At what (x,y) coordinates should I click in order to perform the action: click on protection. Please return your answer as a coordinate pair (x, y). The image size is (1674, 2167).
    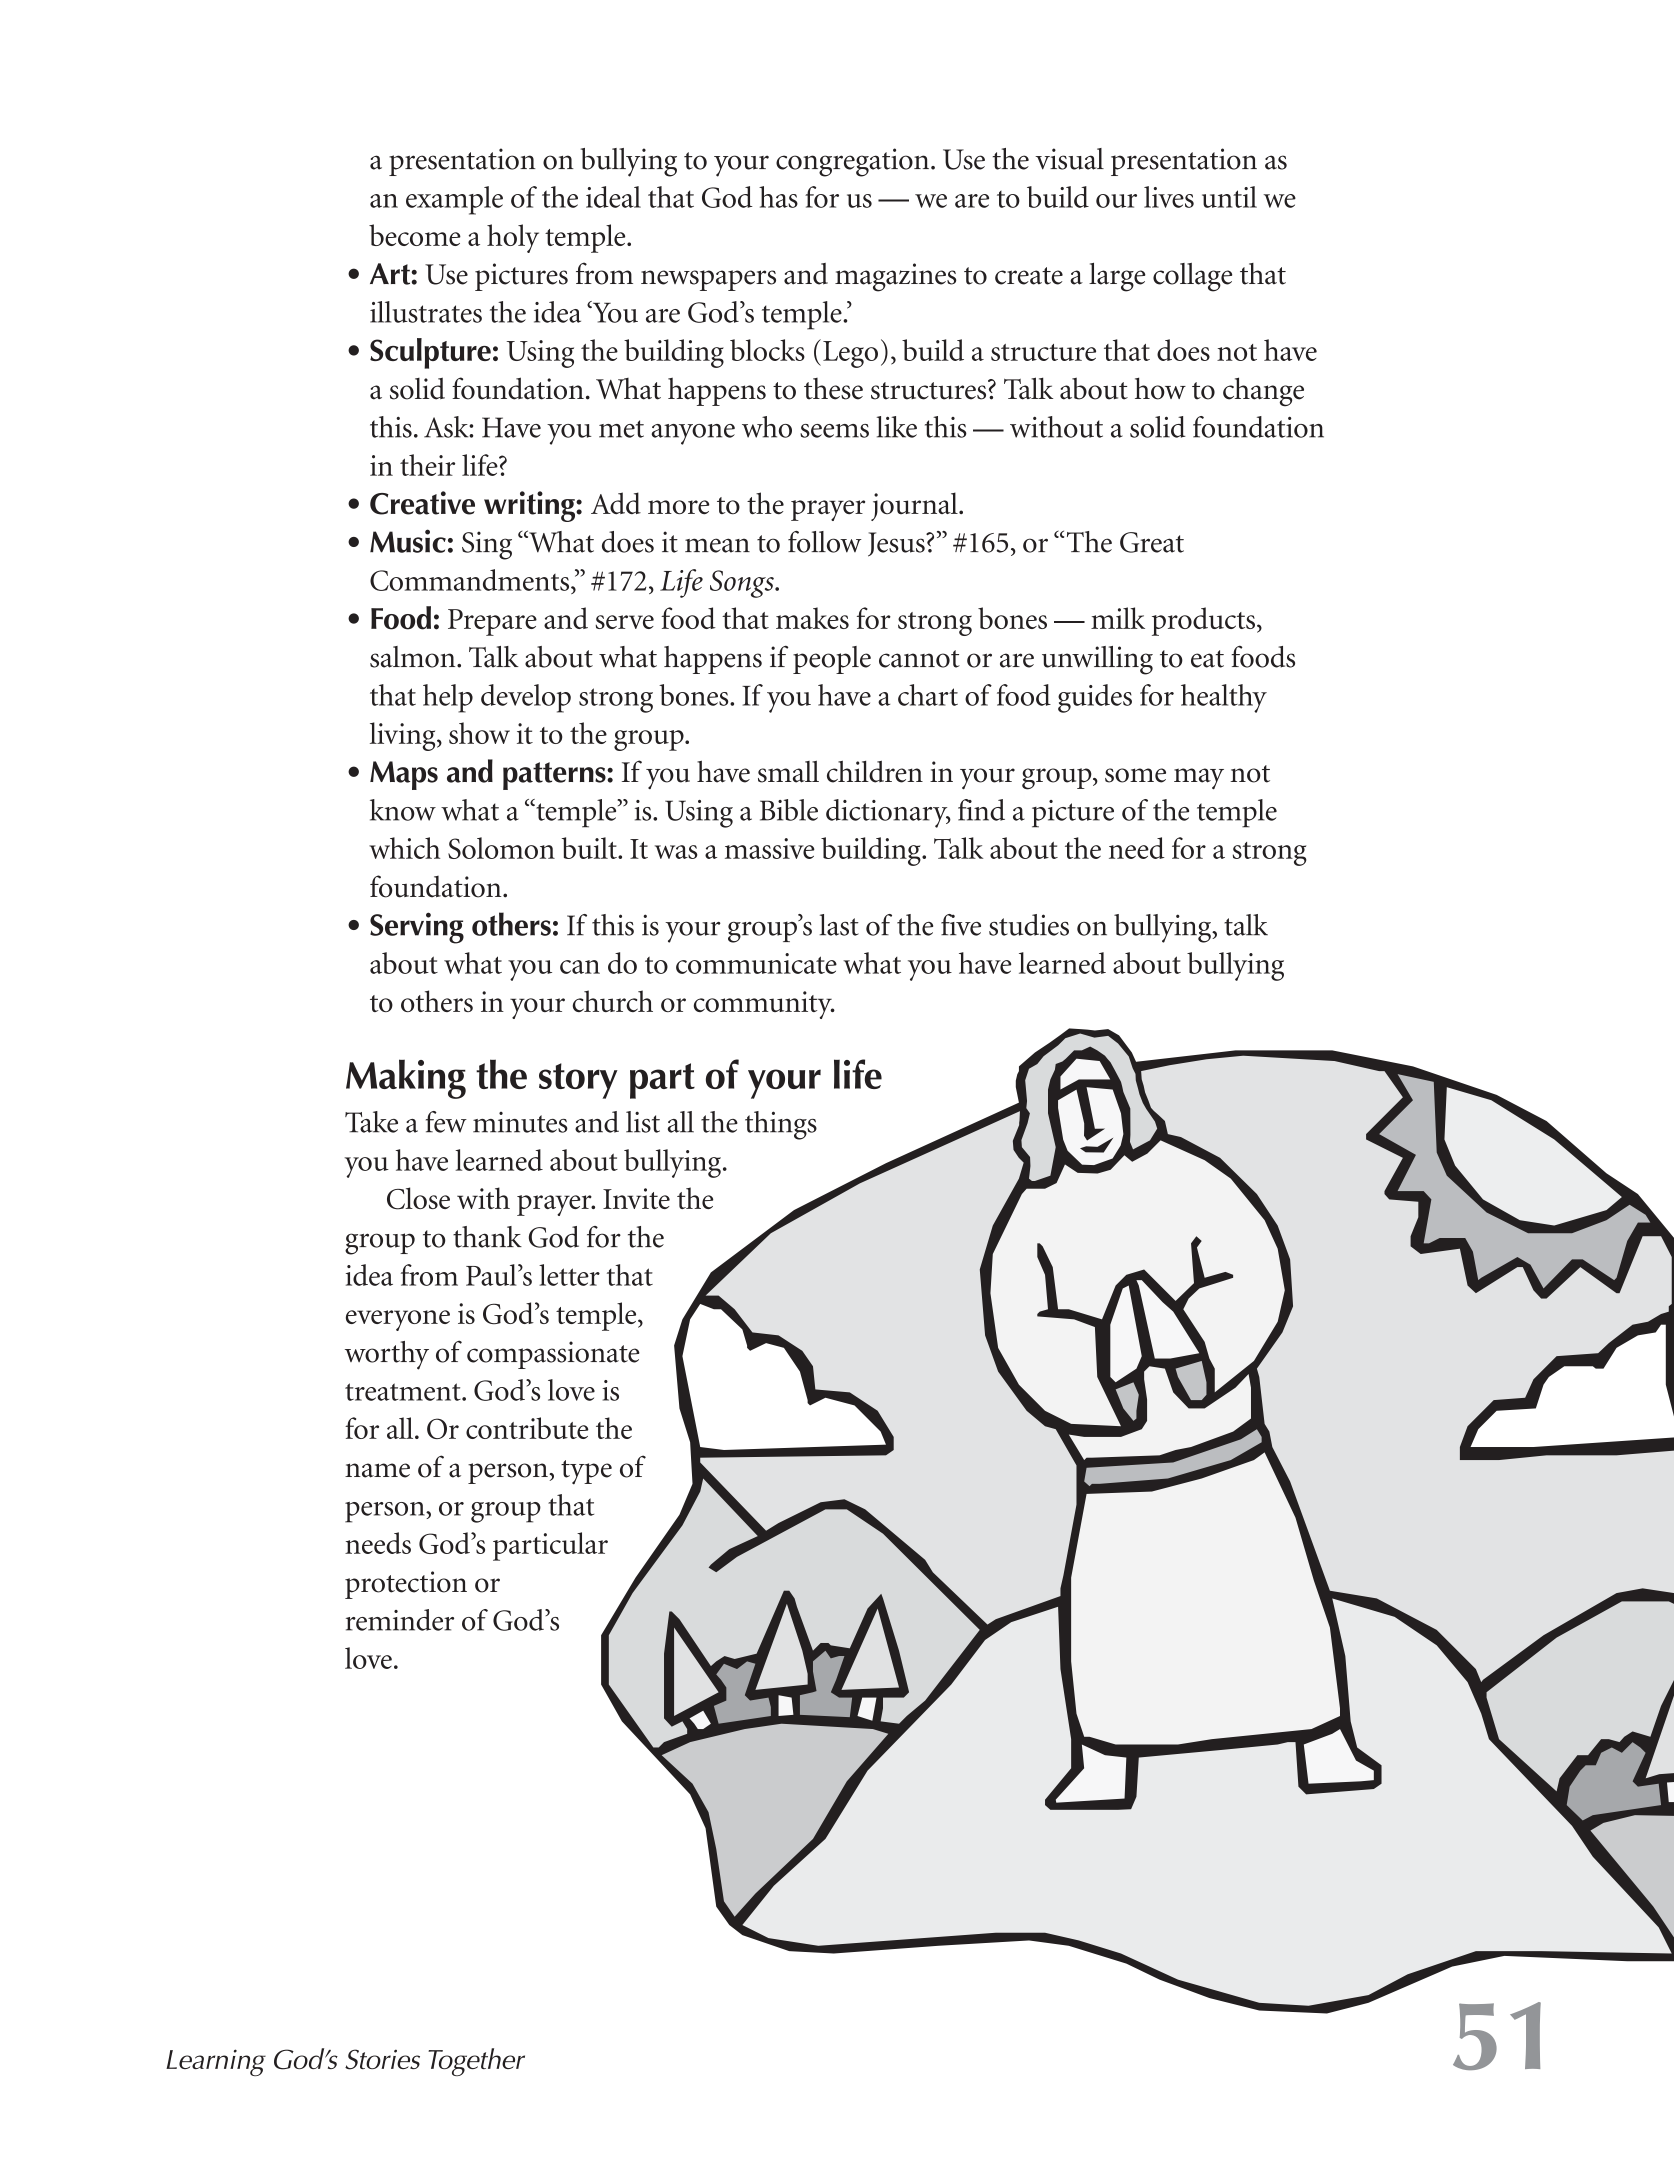
    Looking at the image, I should click on (406, 1585).
